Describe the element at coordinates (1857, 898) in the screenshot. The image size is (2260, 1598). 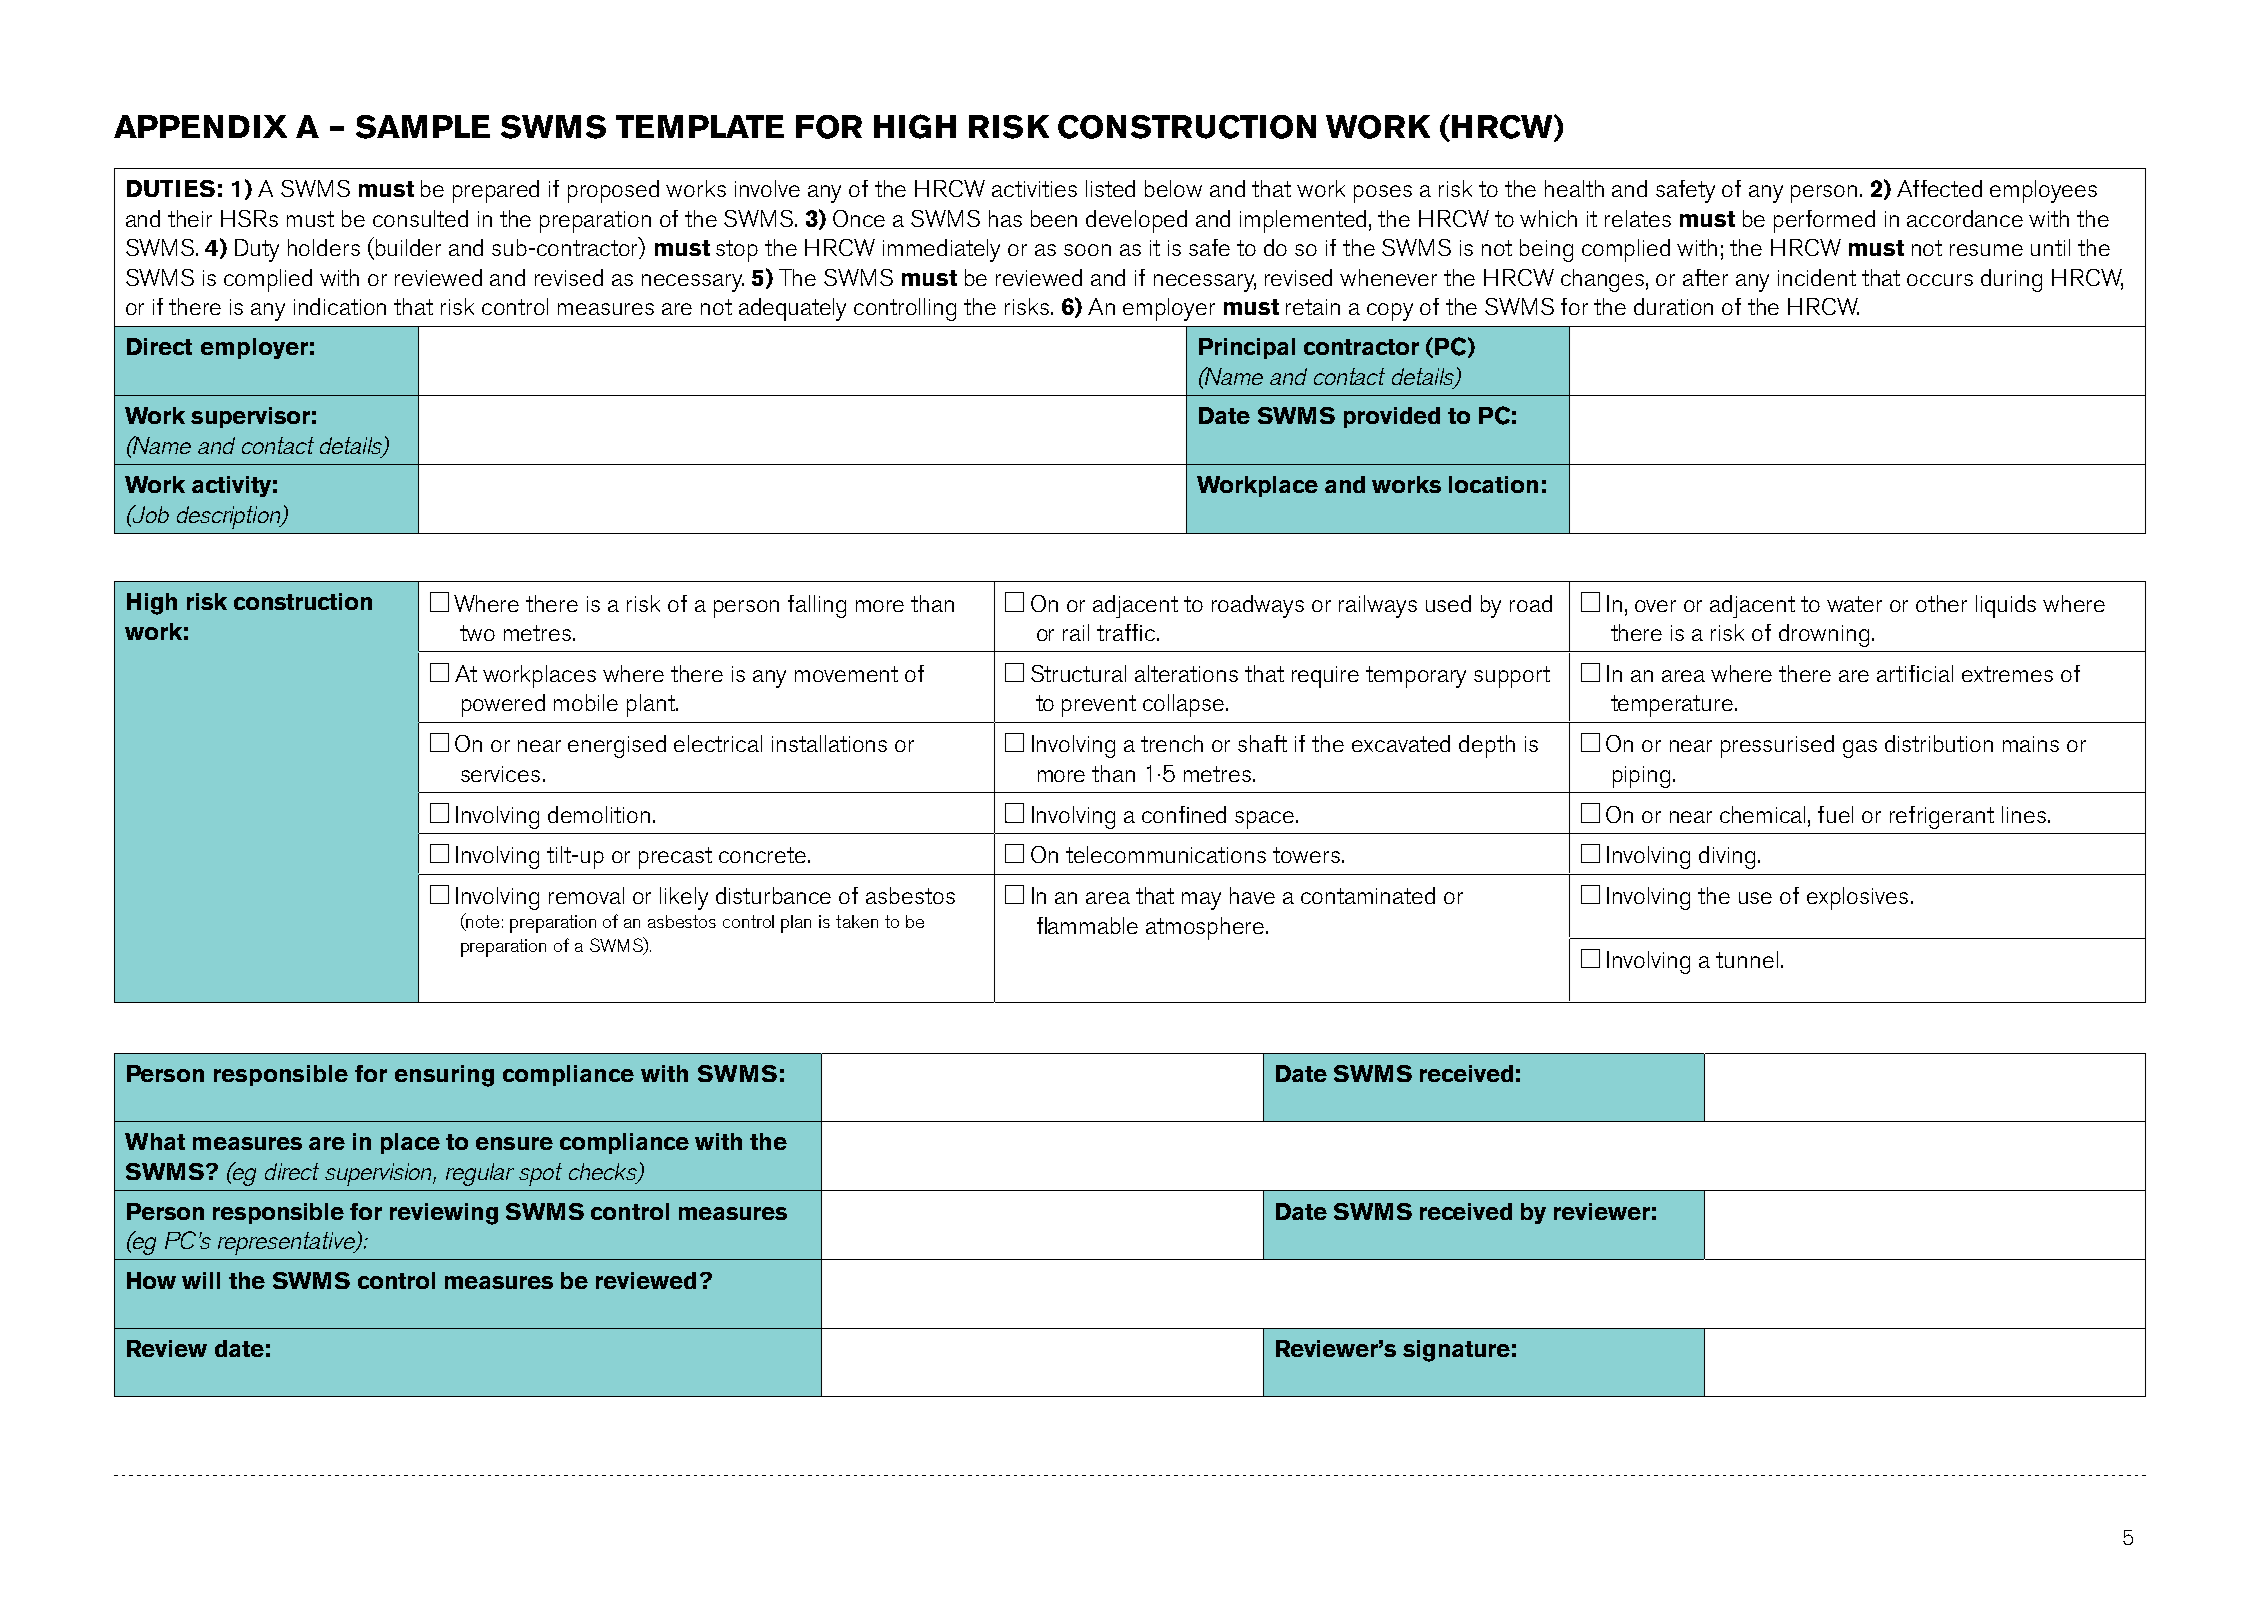
I see `explosives` at that location.
